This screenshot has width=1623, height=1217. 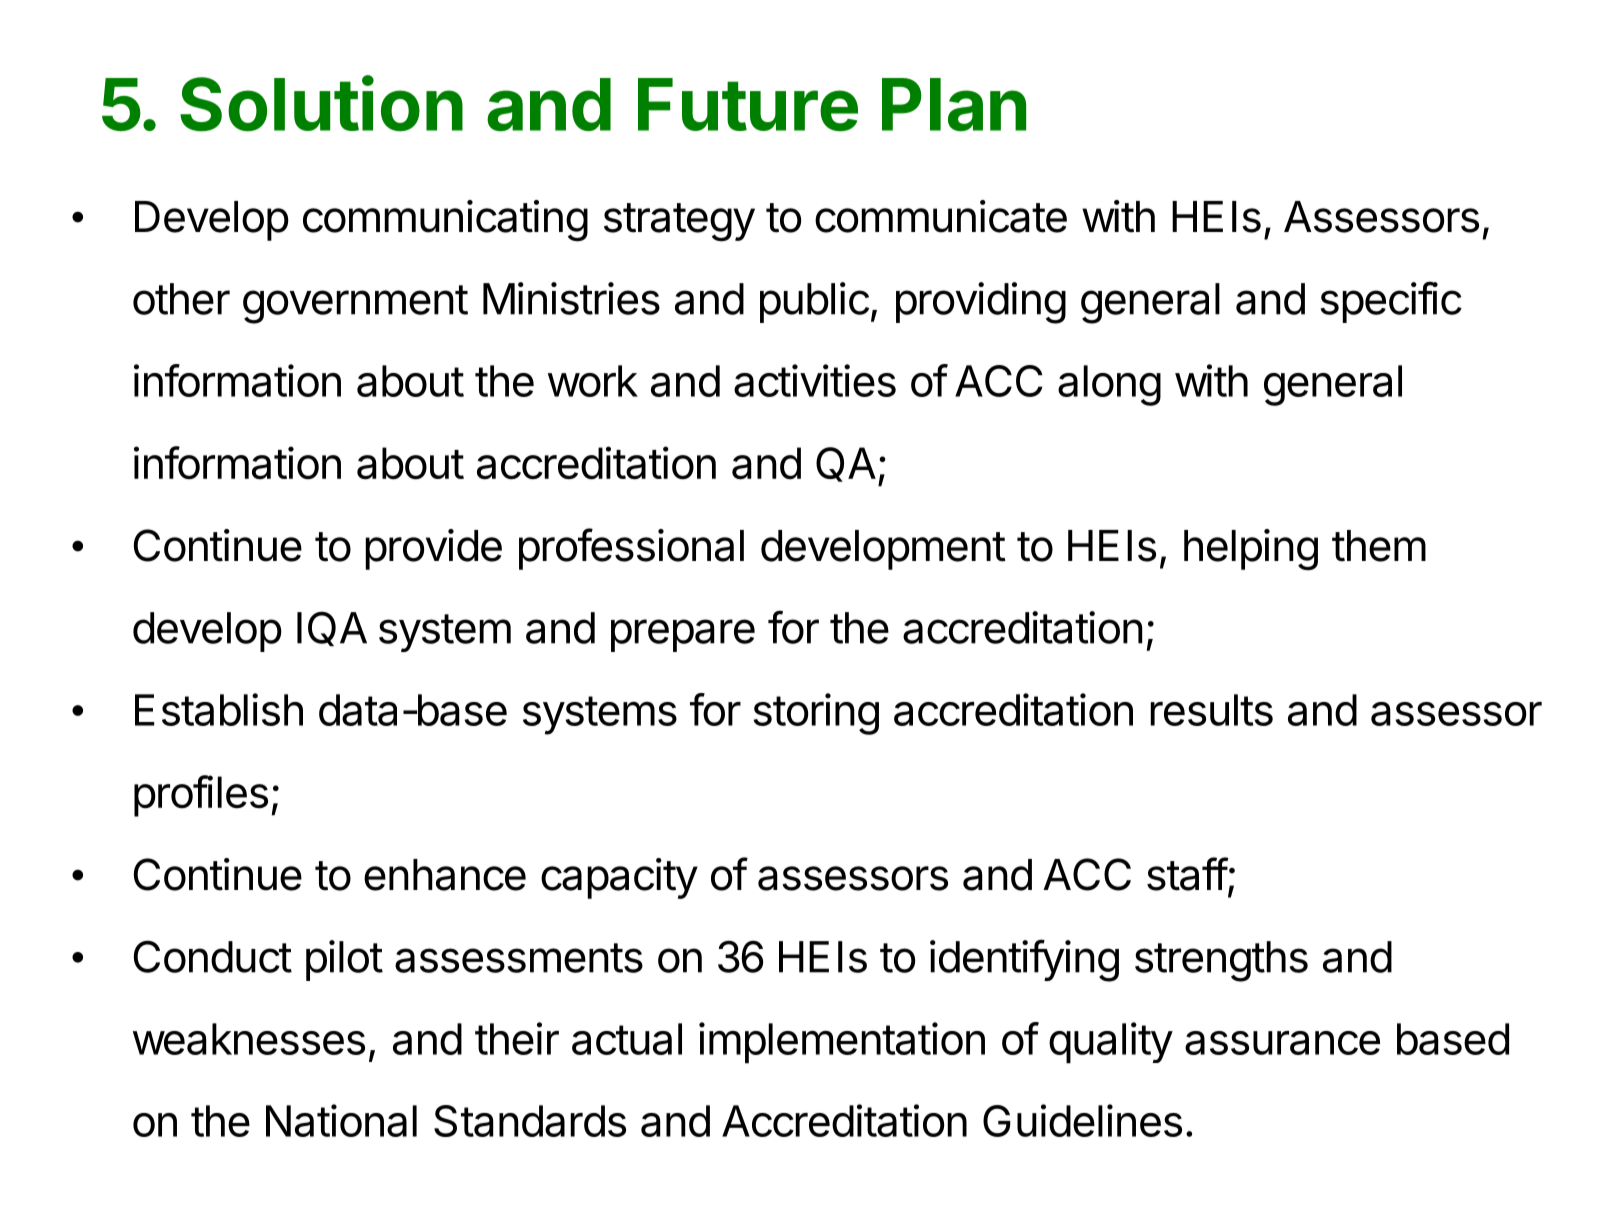 What do you see at coordinates (321, 103) in the screenshot?
I see `Solution` at bounding box center [321, 103].
